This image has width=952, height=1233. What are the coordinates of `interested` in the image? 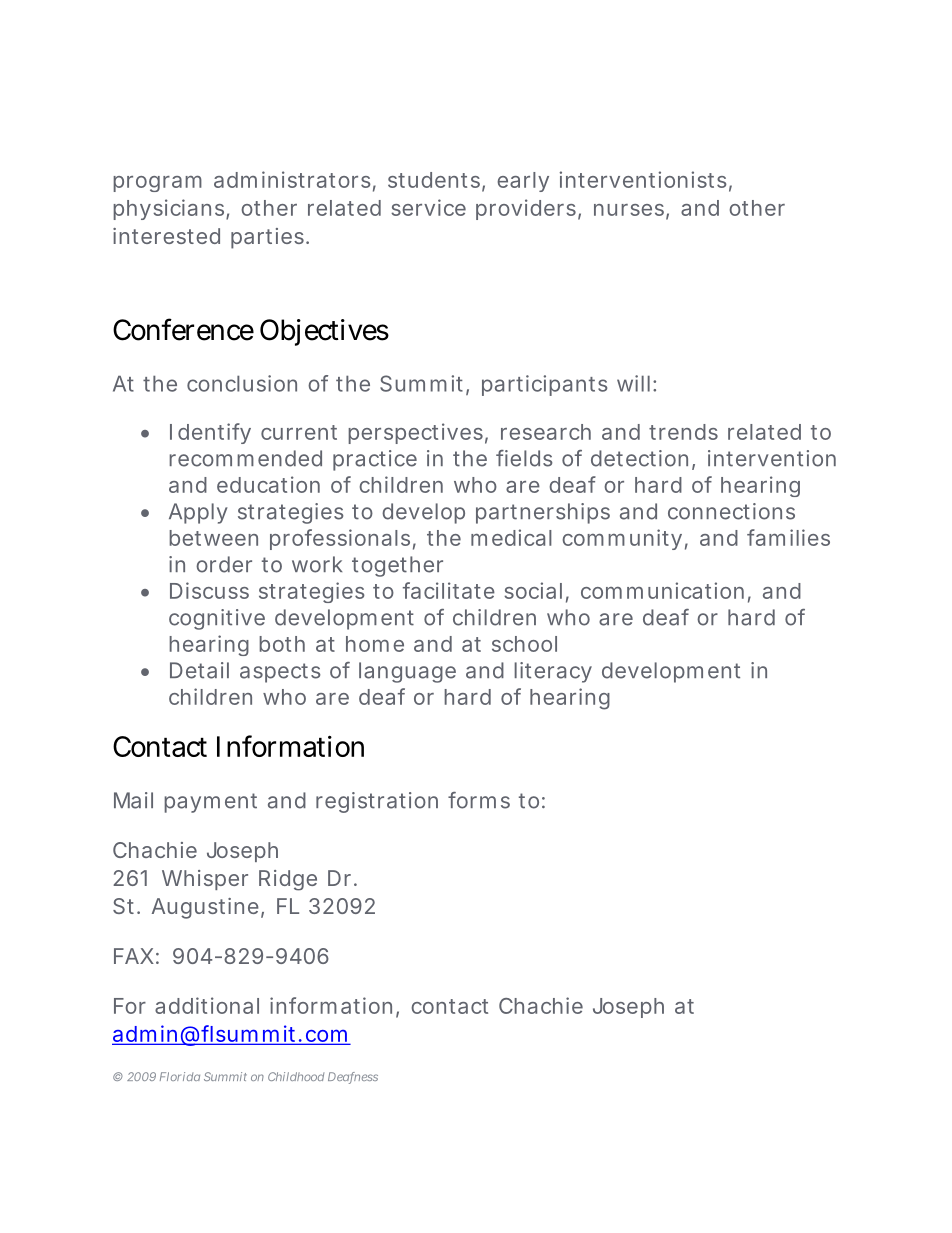 It's located at (166, 236).
